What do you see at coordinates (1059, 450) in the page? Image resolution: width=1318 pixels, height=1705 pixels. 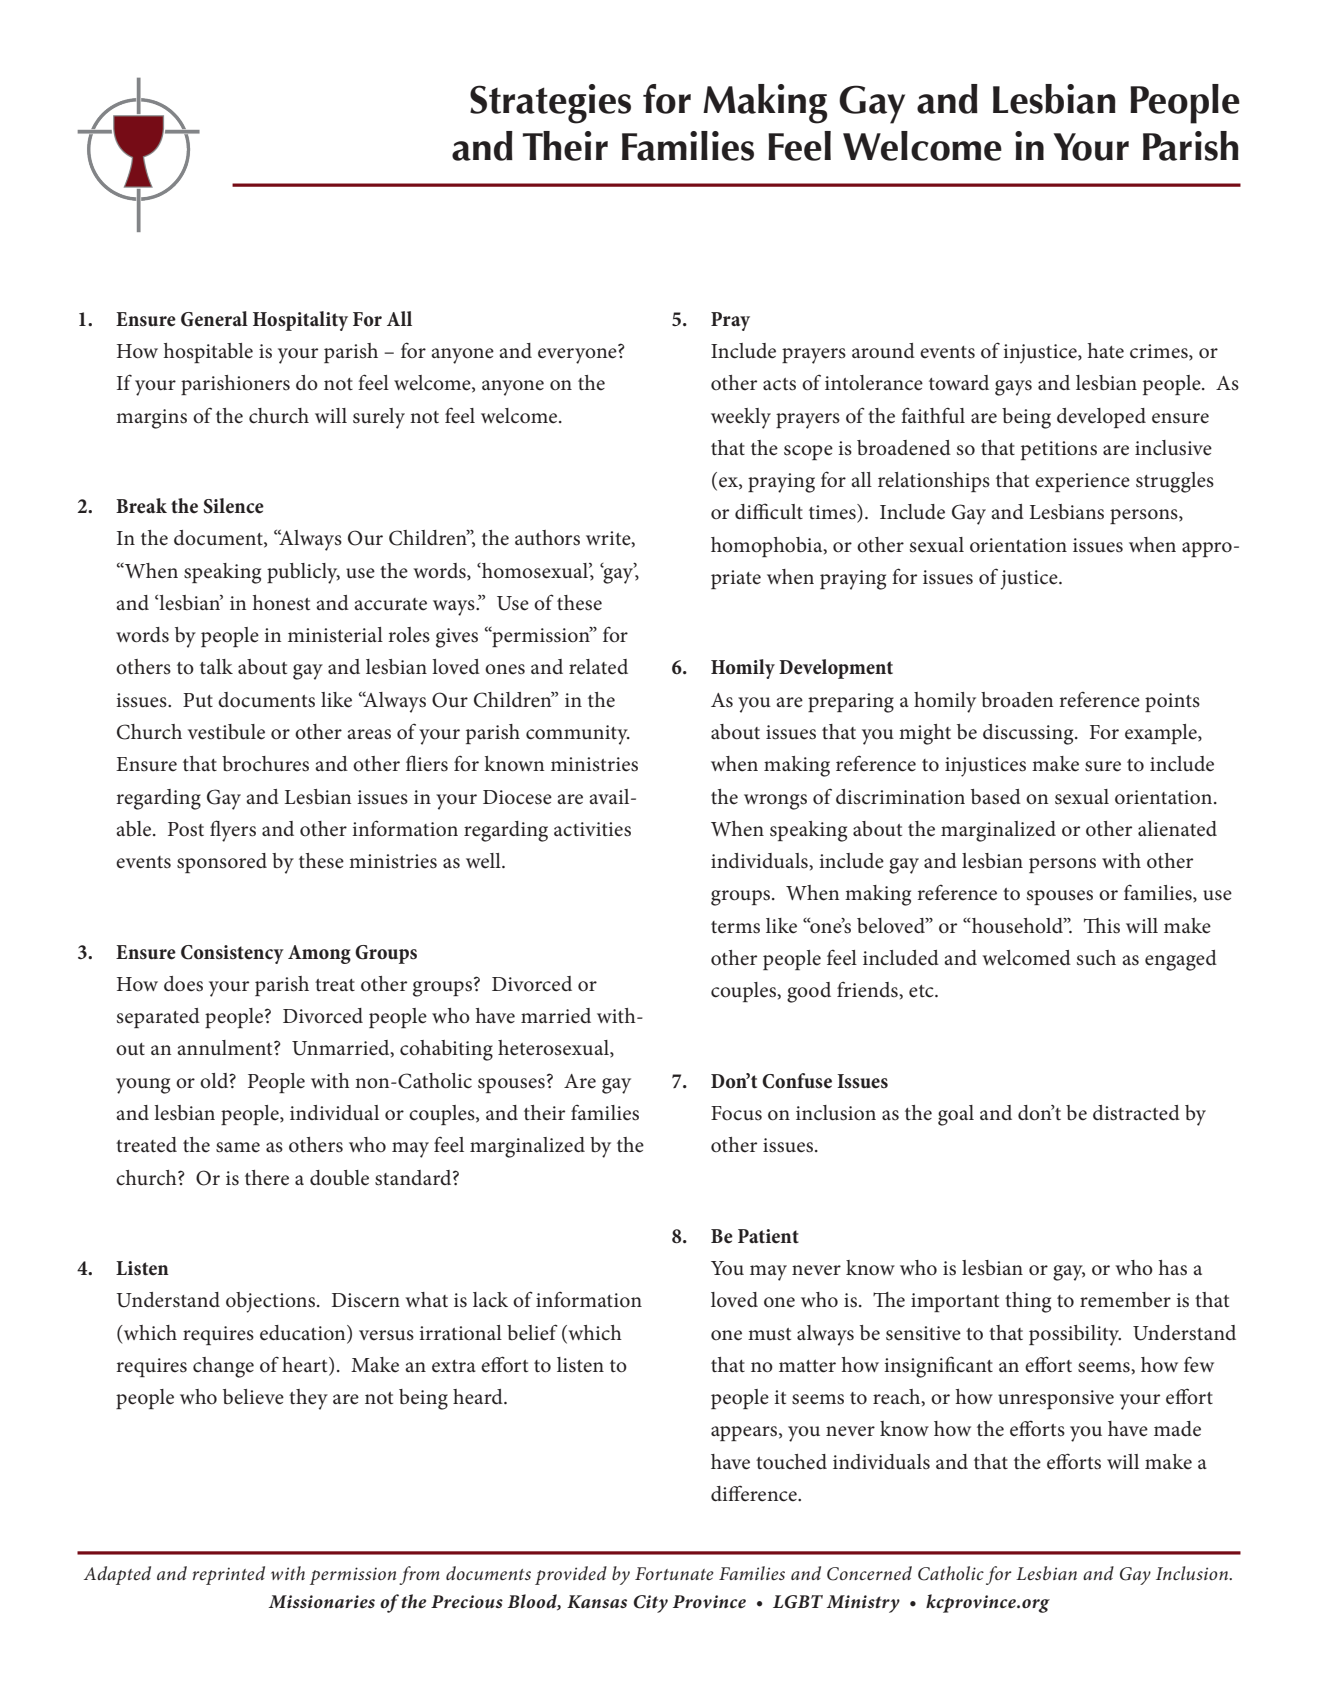 I see `petitions` at bounding box center [1059, 450].
